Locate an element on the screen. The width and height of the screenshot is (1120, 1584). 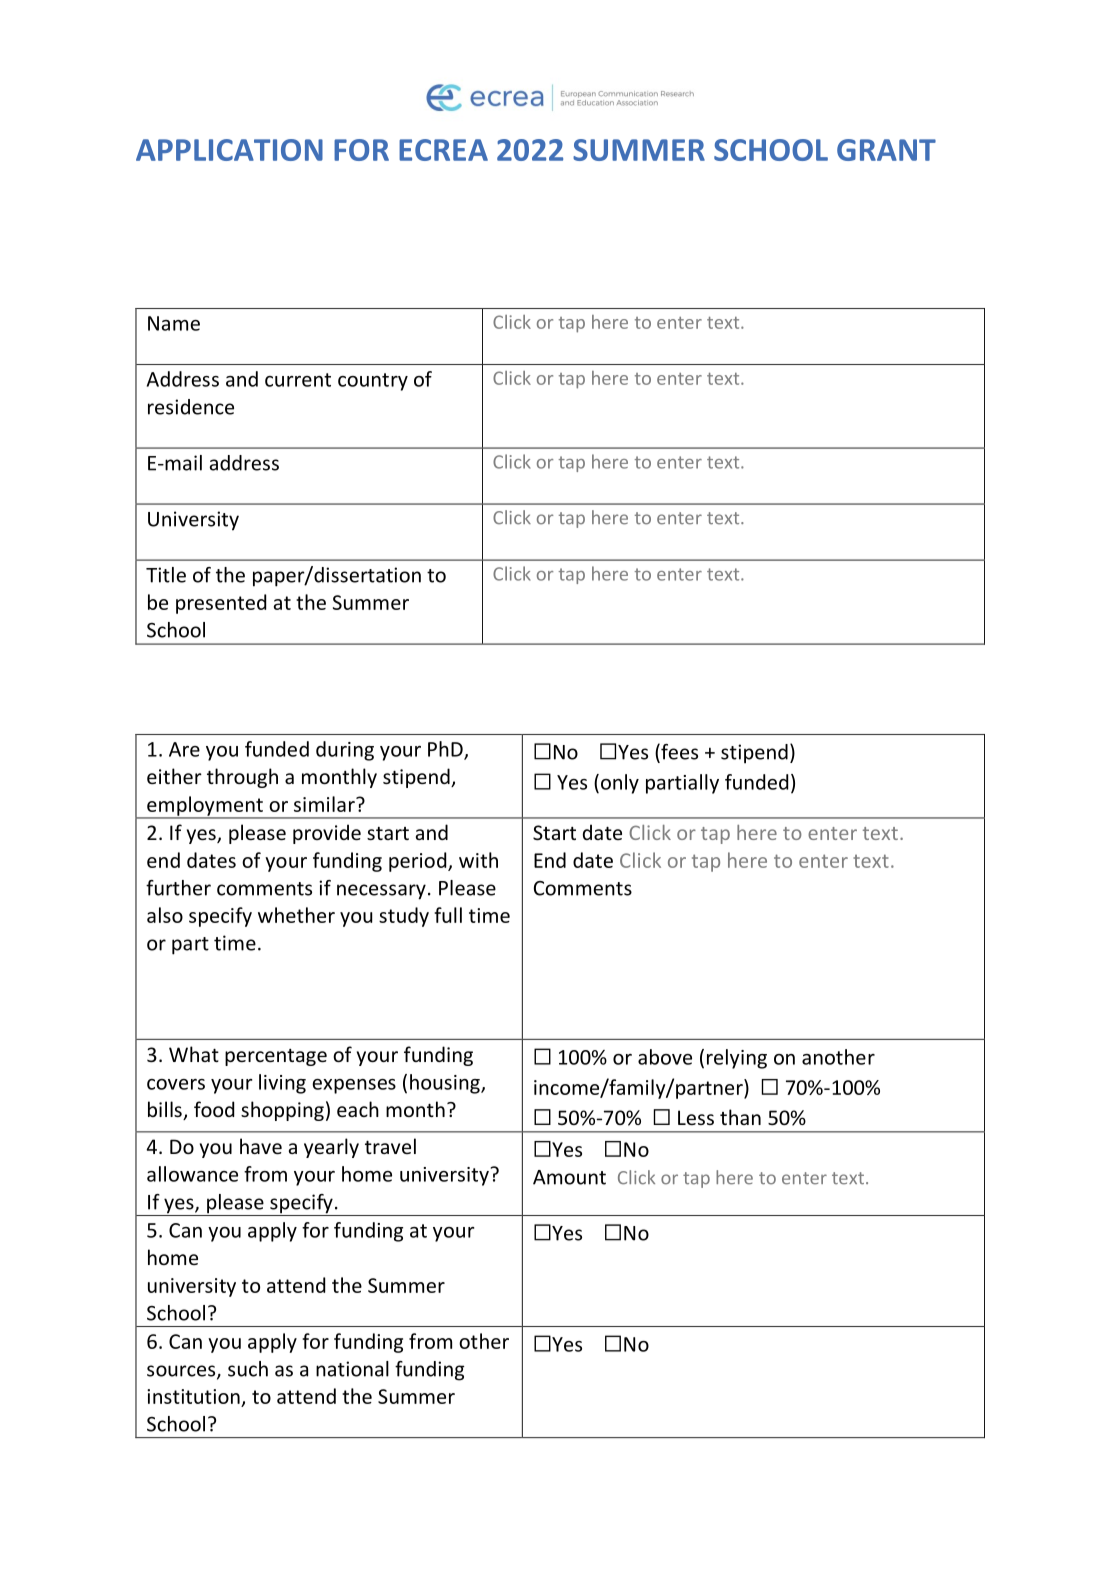
APPLICATION is located at coordinates (229, 150).
